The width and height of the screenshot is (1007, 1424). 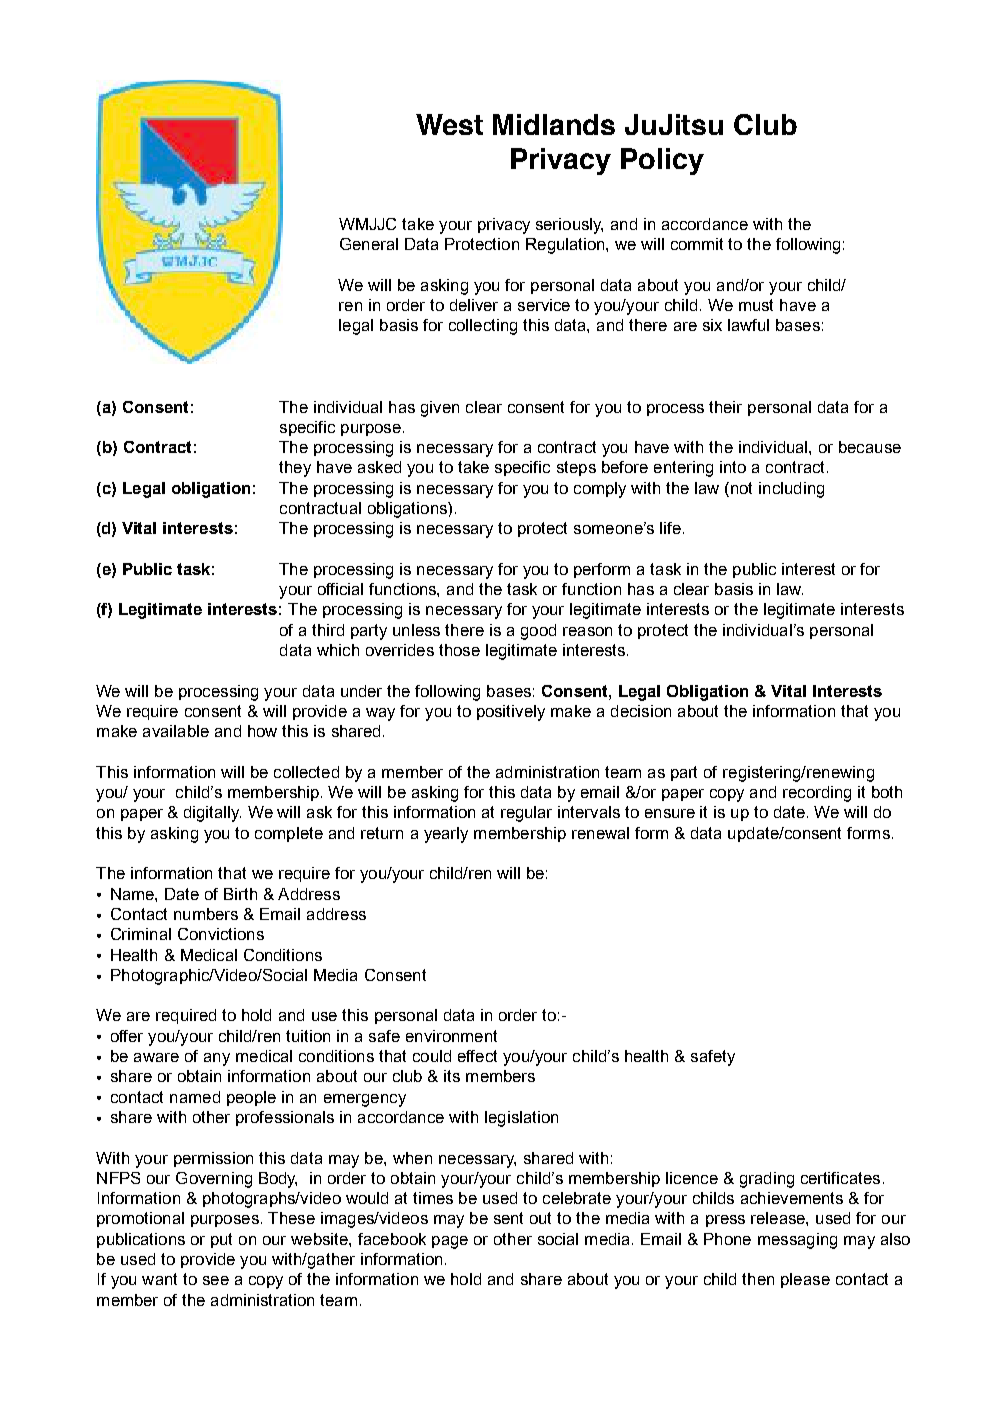 I want to click on put, so click(x=221, y=1240).
